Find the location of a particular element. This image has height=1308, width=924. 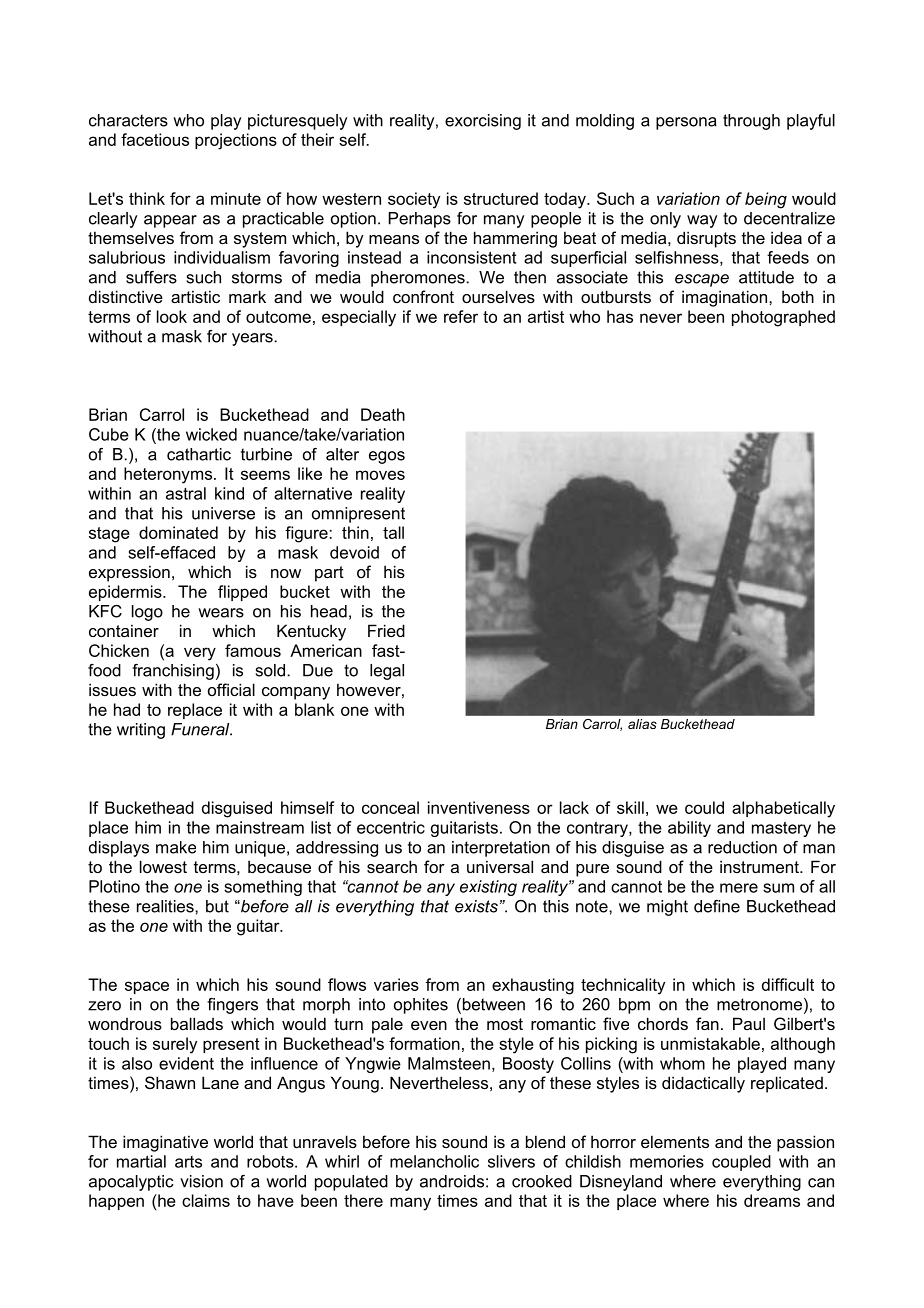

exorcising is located at coordinates (483, 122).
